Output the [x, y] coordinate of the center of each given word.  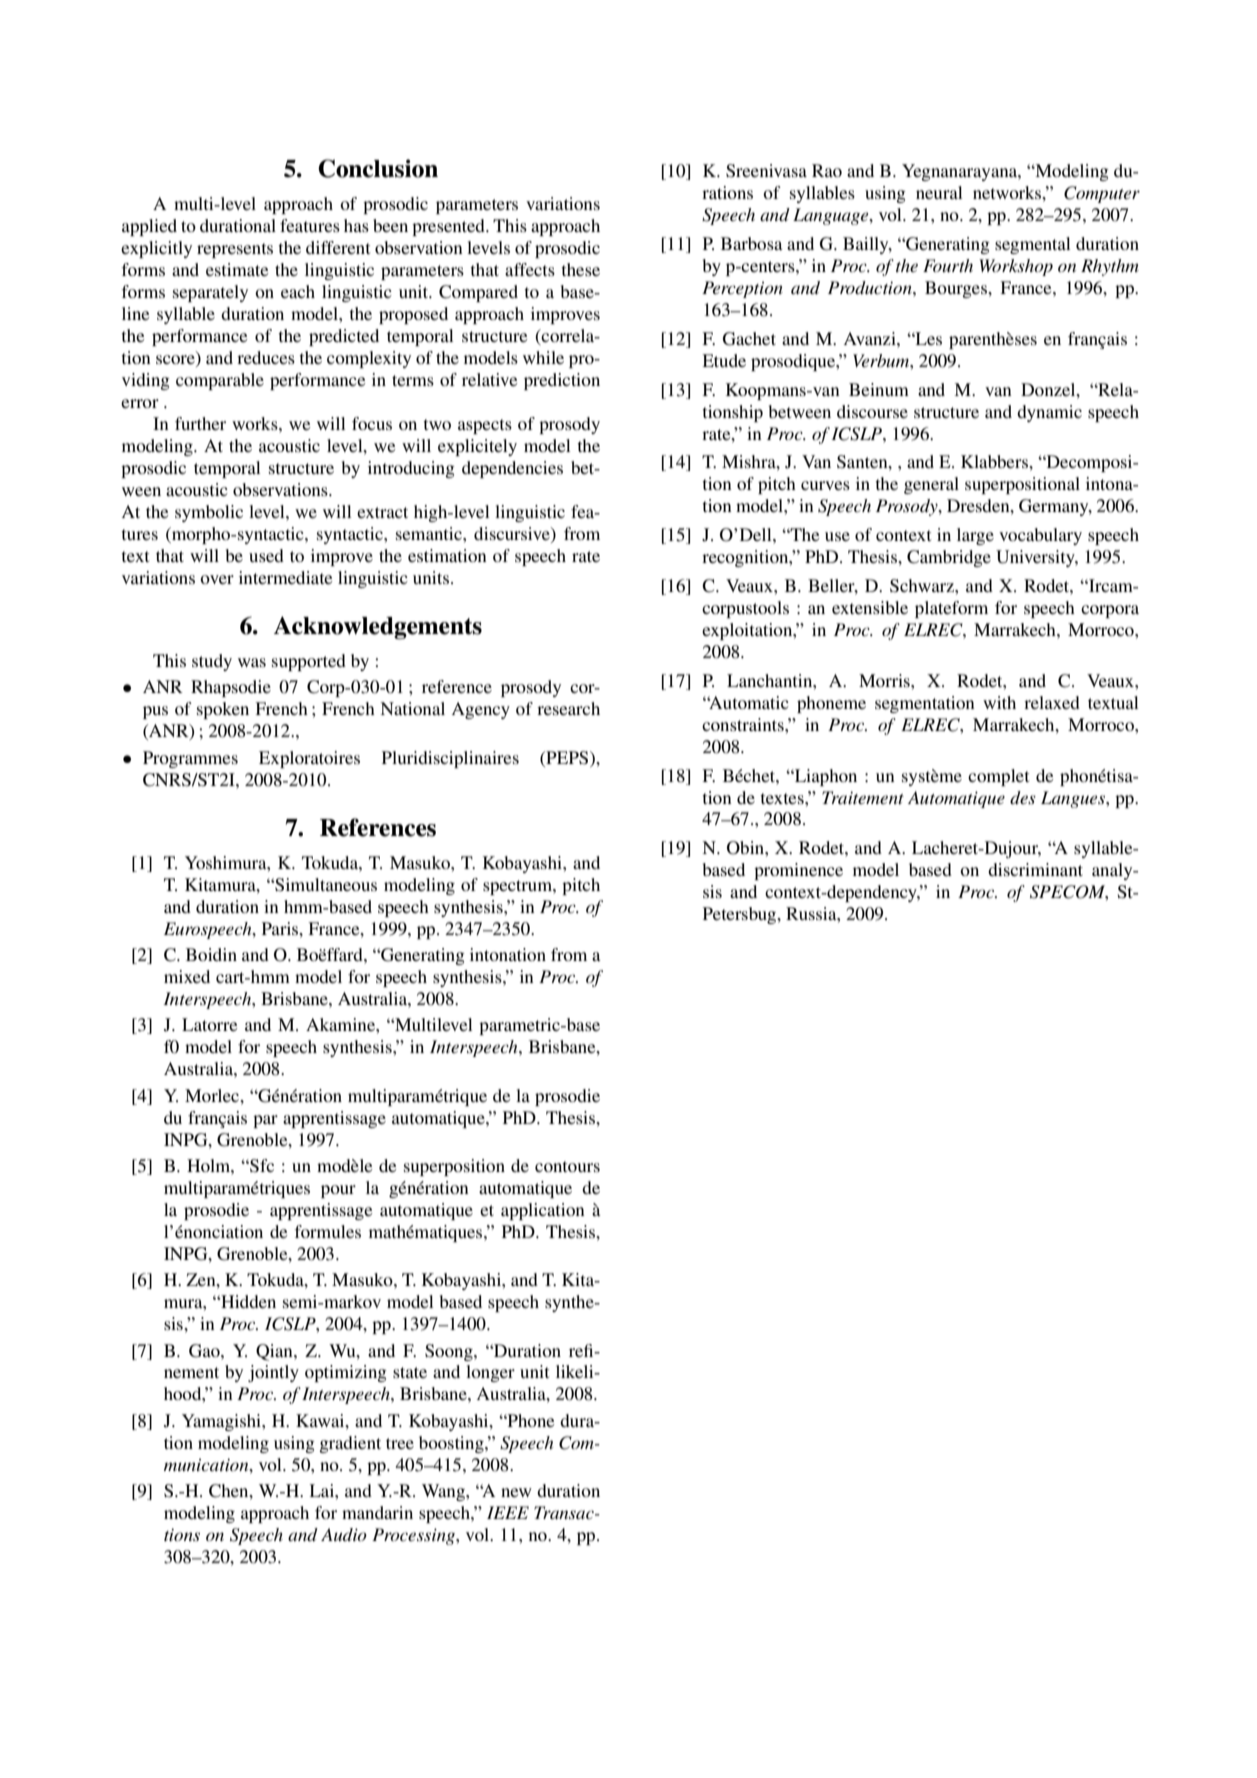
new [516, 1492]
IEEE [508, 1512]
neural [939, 192]
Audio [344, 1534]
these [581, 269]
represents [235, 250]
